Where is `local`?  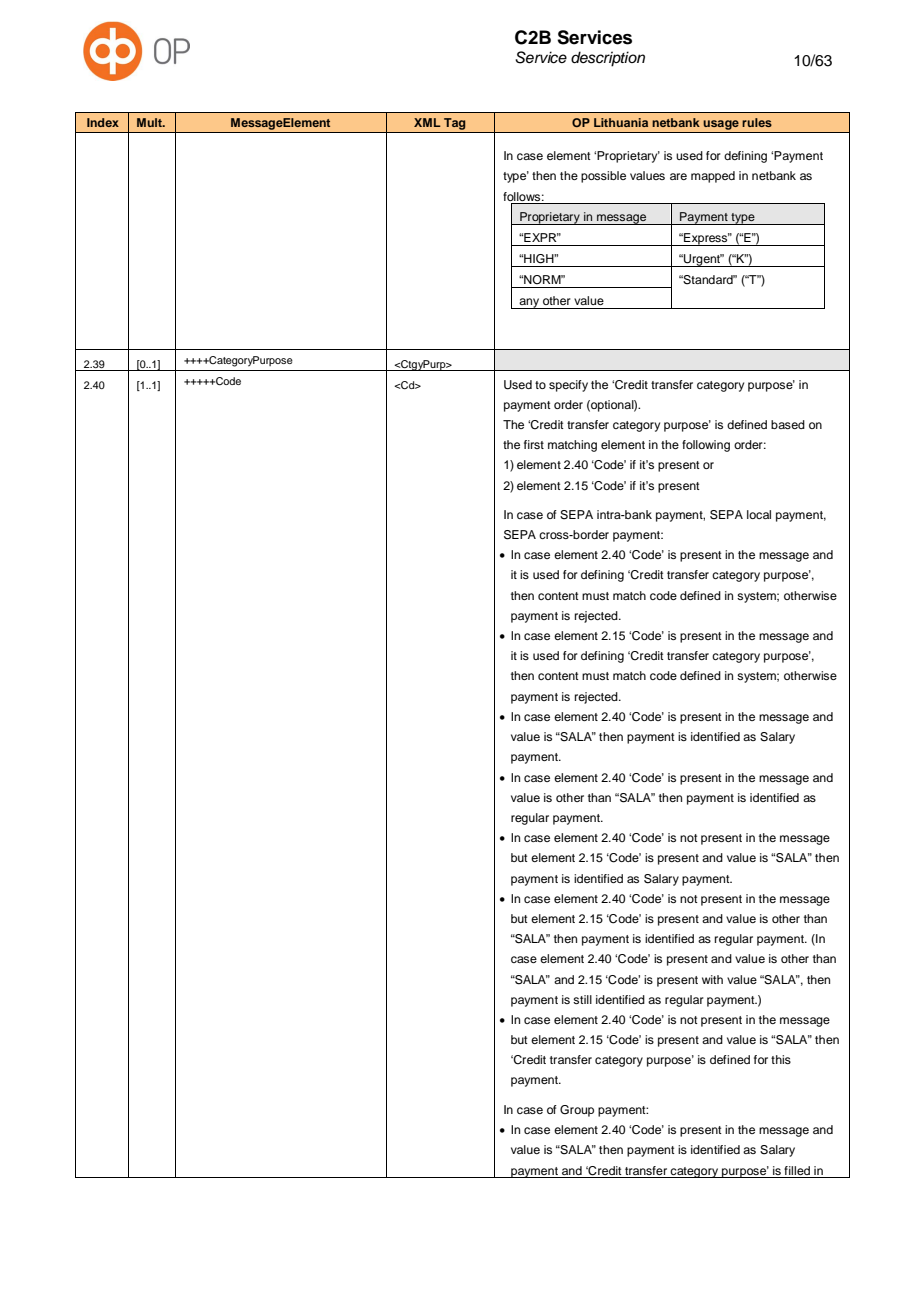 local is located at coordinates (759, 514).
